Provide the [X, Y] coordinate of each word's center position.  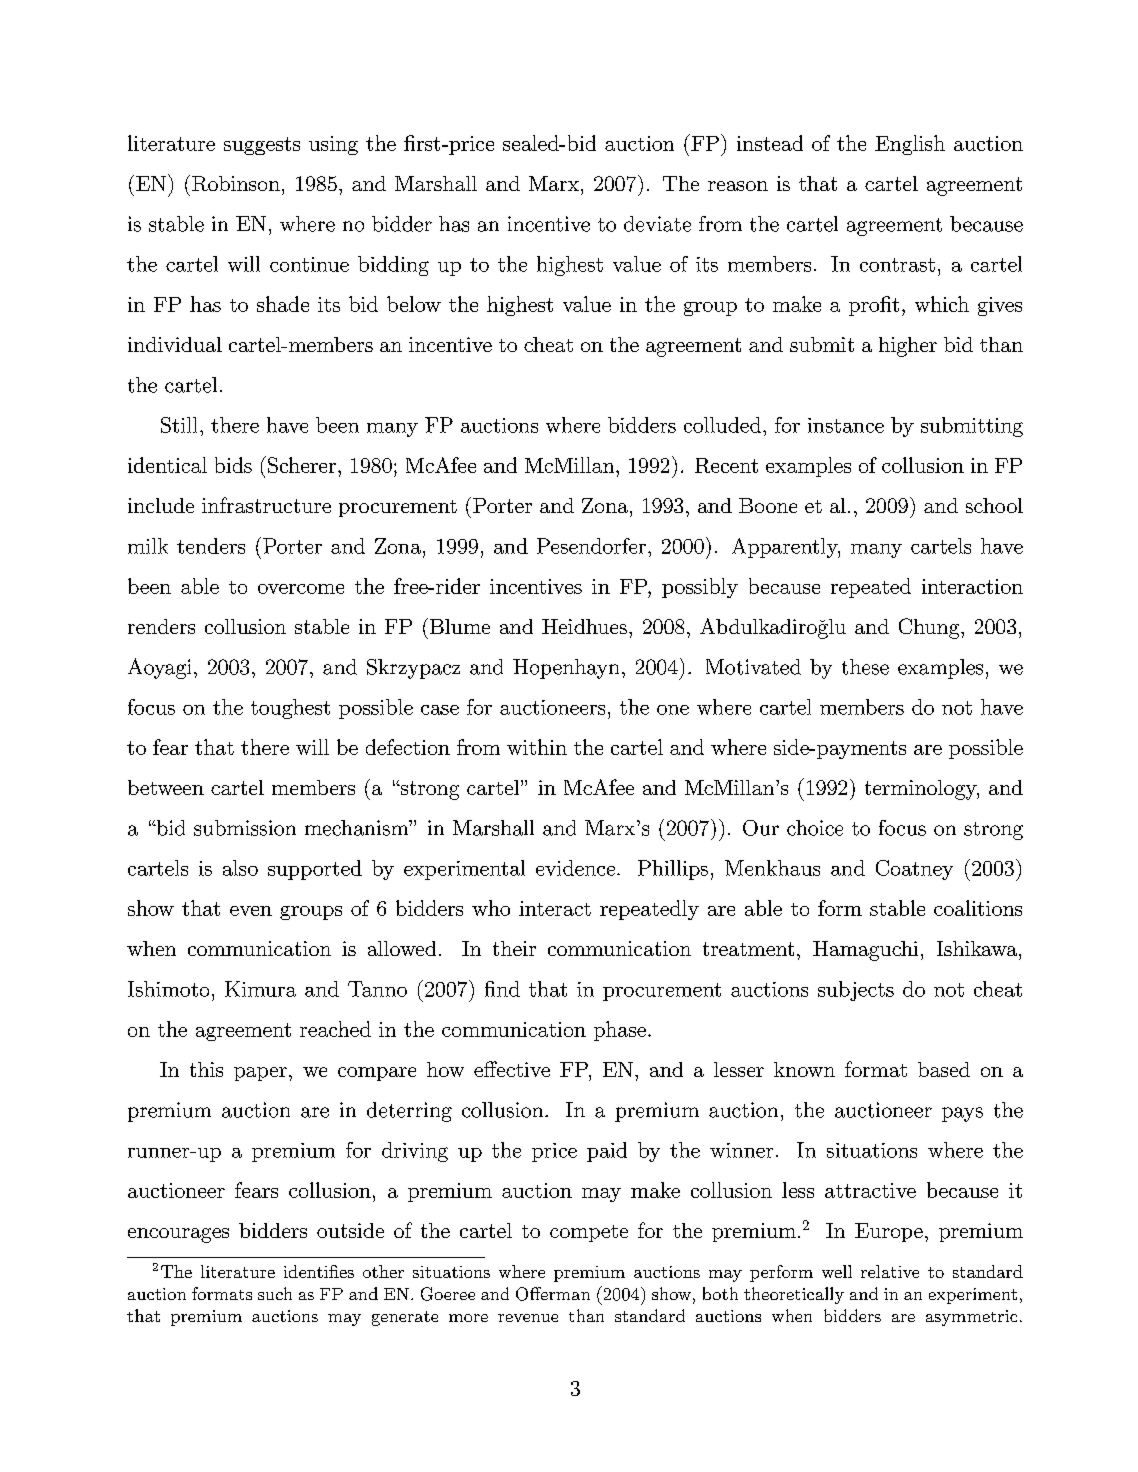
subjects [856, 991]
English [910, 145]
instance [846, 425]
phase [620, 1031]
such [275, 1293]
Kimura [260, 989]
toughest [290, 709]
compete [589, 1233]
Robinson [236, 183]
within [537, 747]
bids [233, 465]
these [865, 667]
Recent [726, 465]
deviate [657, 224]
